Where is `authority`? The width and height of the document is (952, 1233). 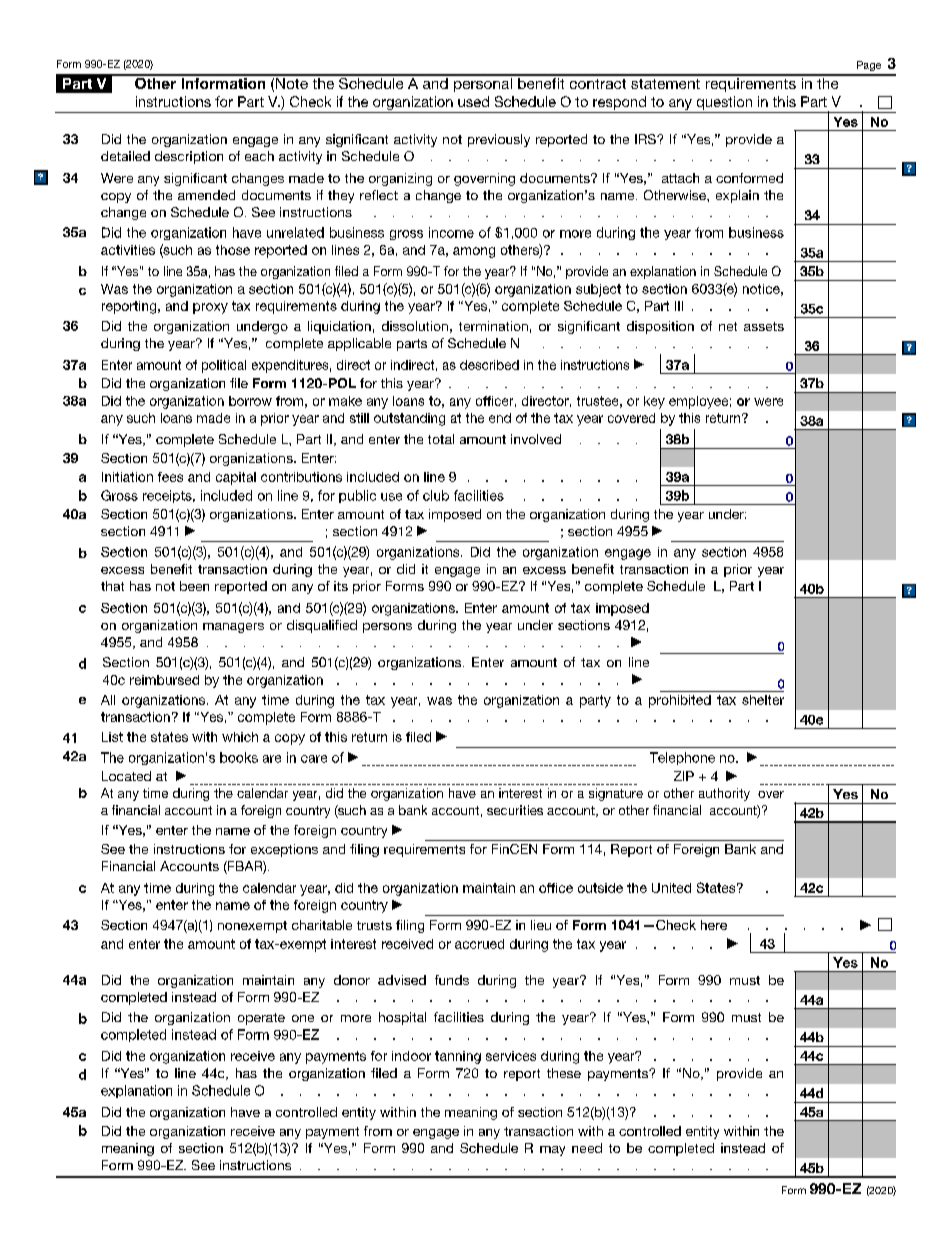 authority is located at coordinates (724, 794).
